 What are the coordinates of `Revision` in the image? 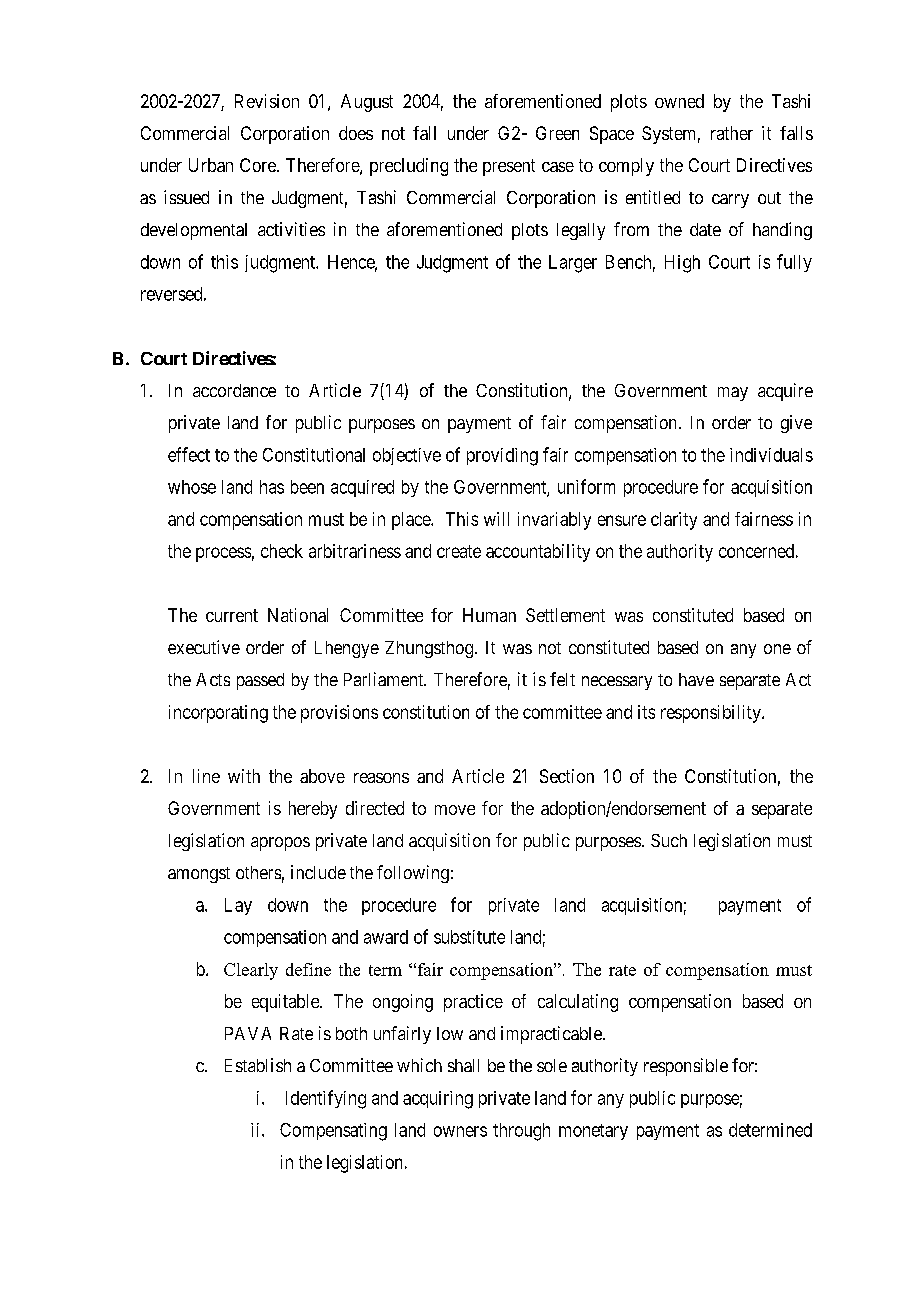 It's located at (267, 101).
